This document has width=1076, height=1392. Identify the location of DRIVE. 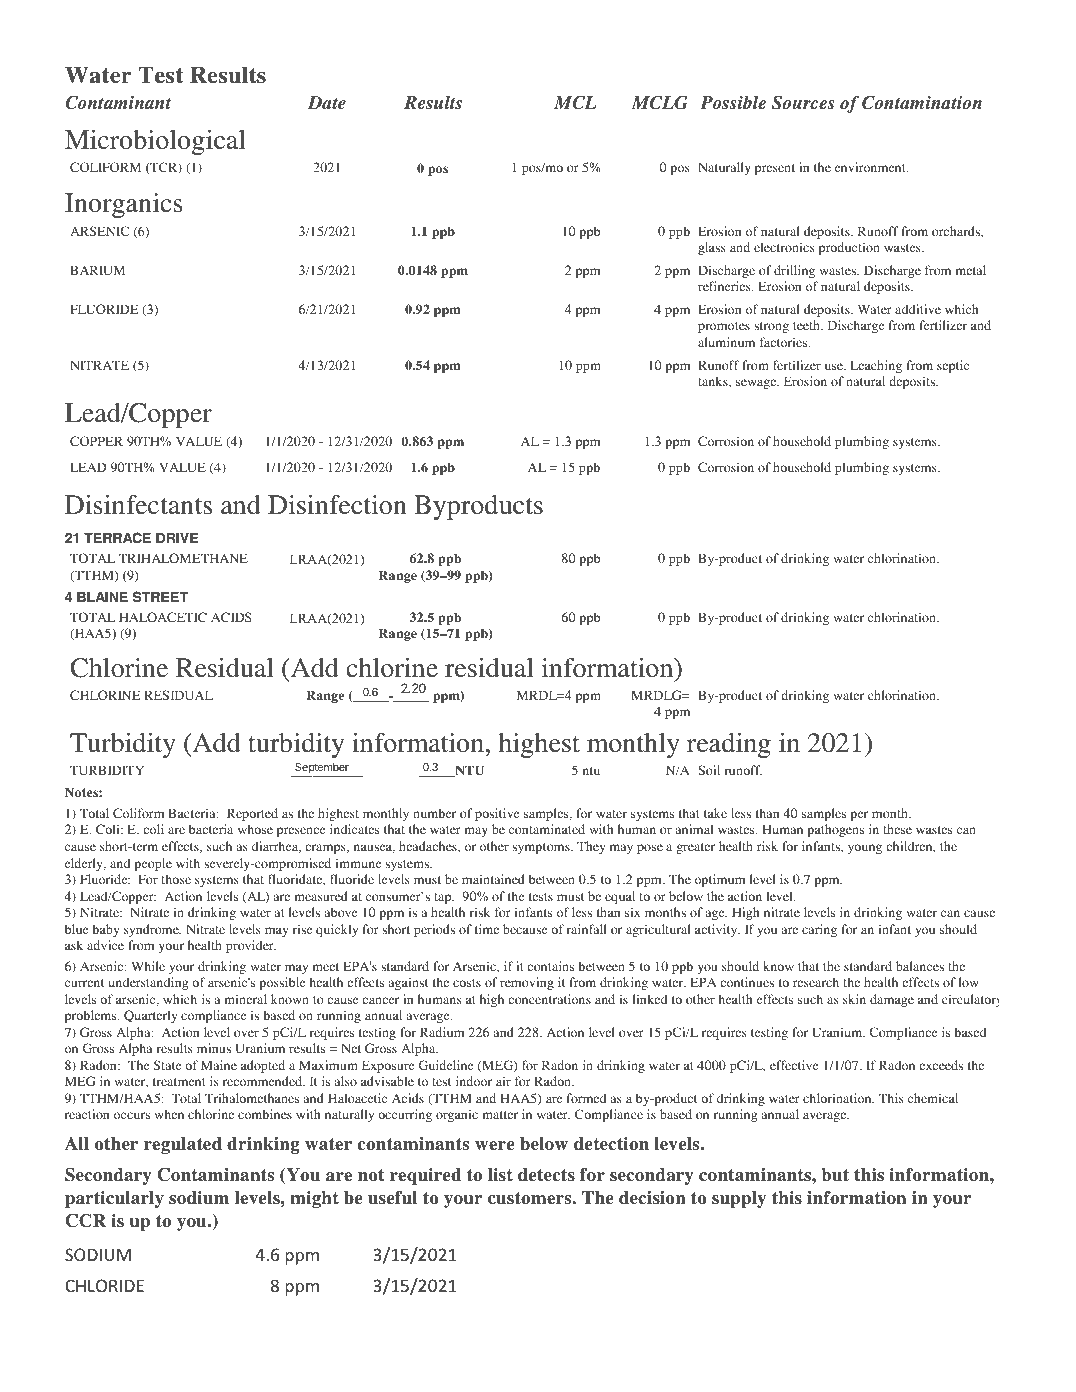
(177, 537).
